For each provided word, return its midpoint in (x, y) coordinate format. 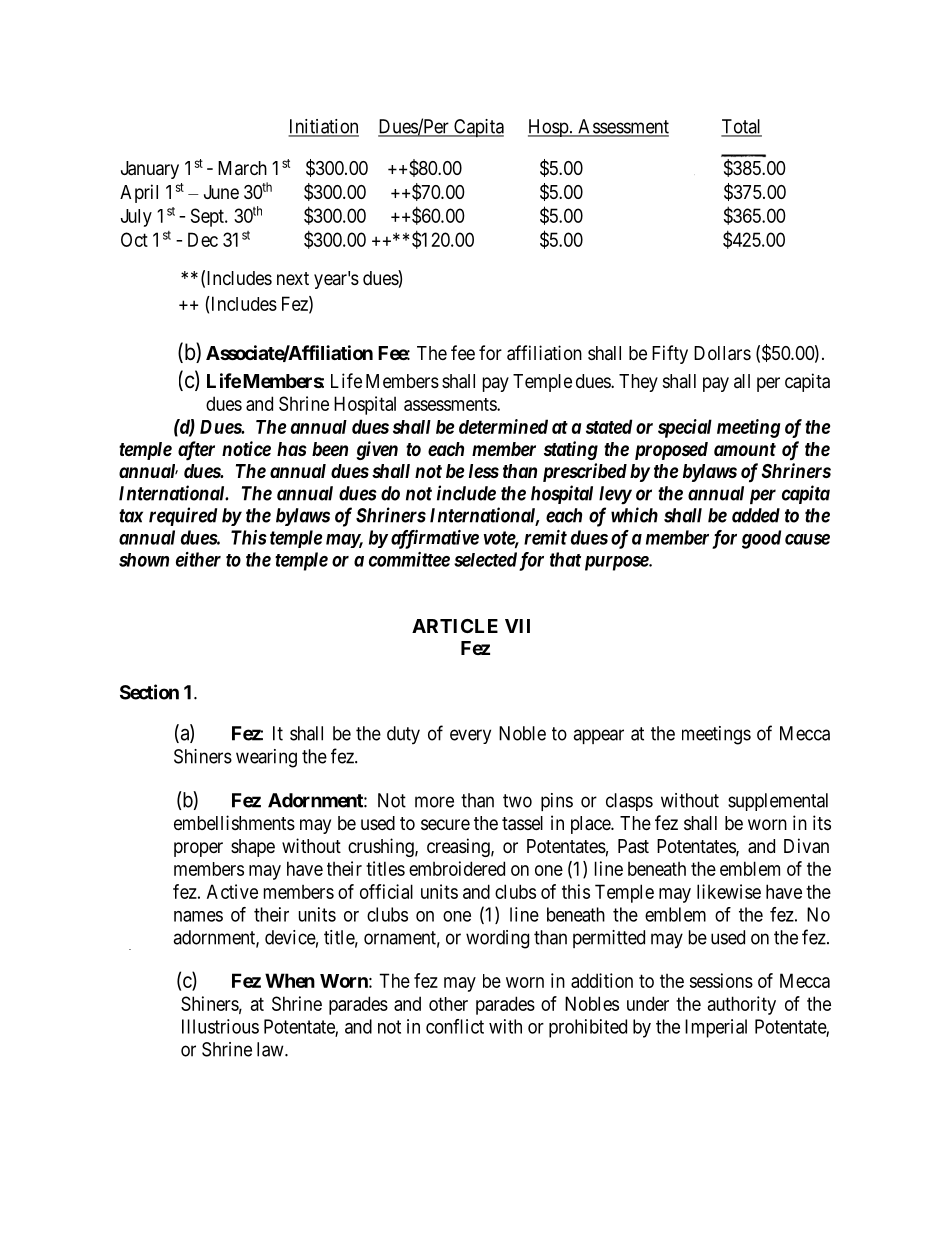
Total (741, 127)
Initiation (323, 127)
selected (485, 559)
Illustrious (220, 1026)
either (198, 559)
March (242, 168)
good (761, 539)
